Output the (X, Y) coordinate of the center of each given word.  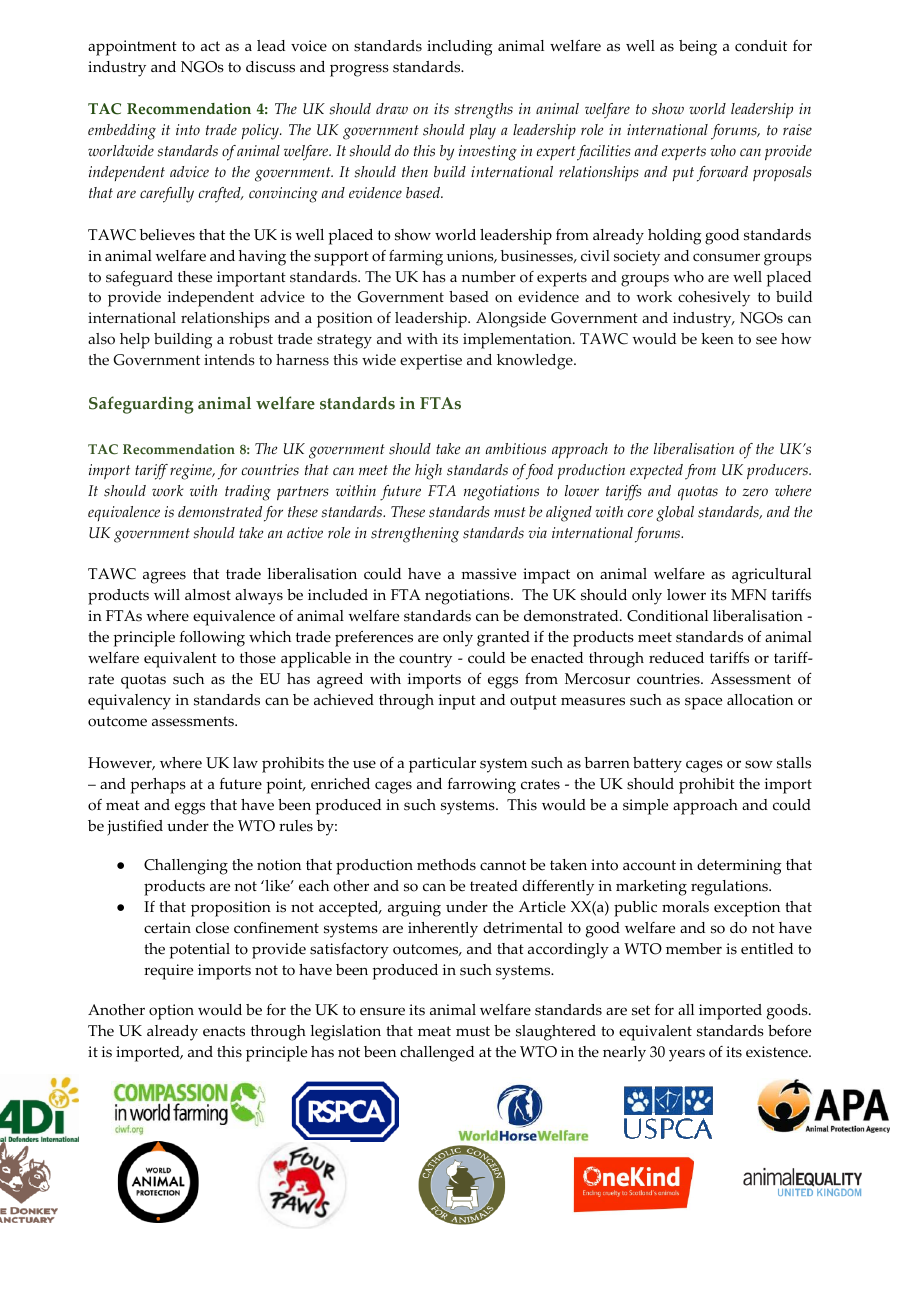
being (698, 48)
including (460, 48)
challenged (437, 1054)
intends (229, 360)
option (171, 1012)
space (703, 703)
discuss (270, 67)
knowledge (536, 362)
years (687, 1055)
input (457, 702)
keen (717, 339)
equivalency (129, 702)
